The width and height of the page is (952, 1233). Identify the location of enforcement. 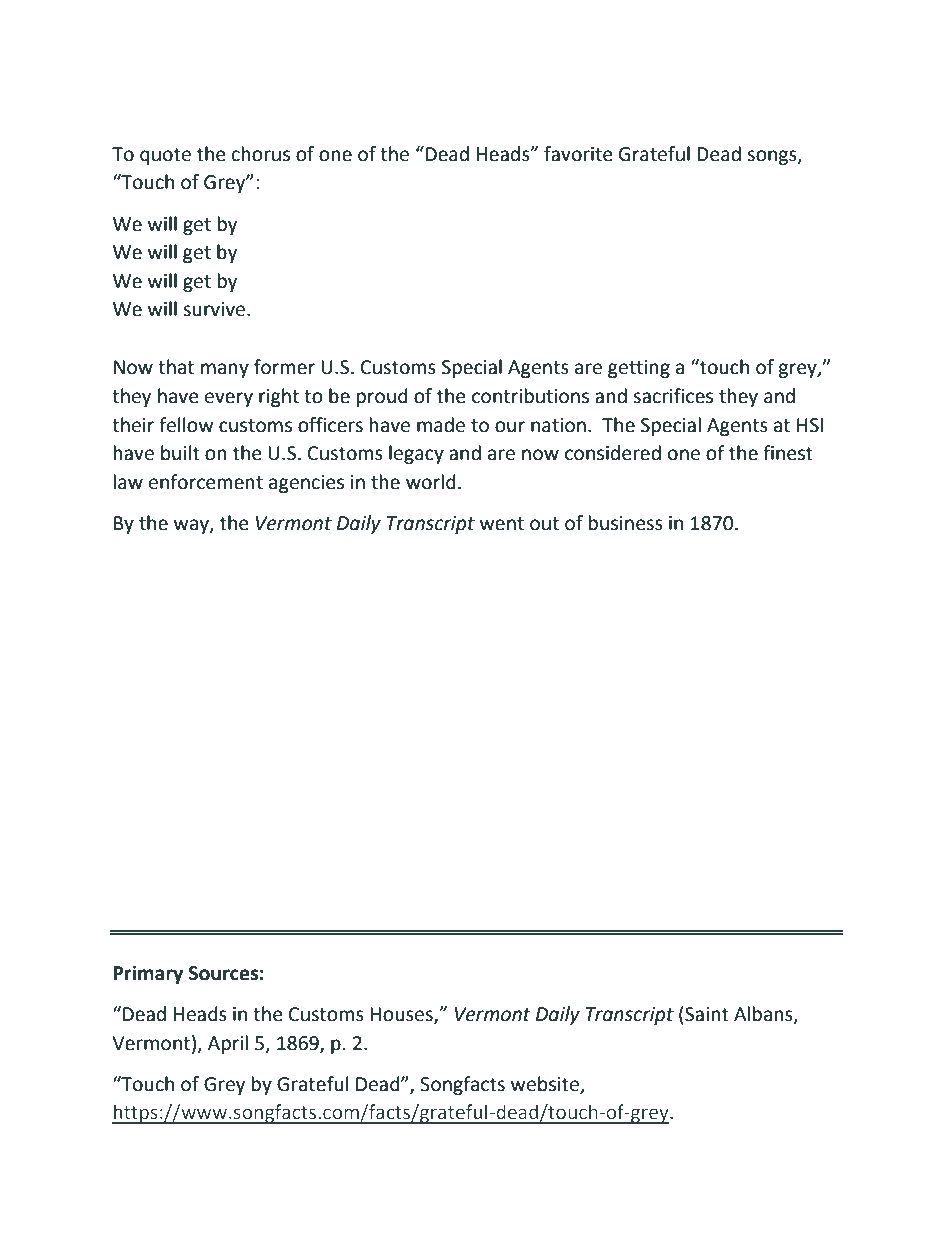
(206, 482).
